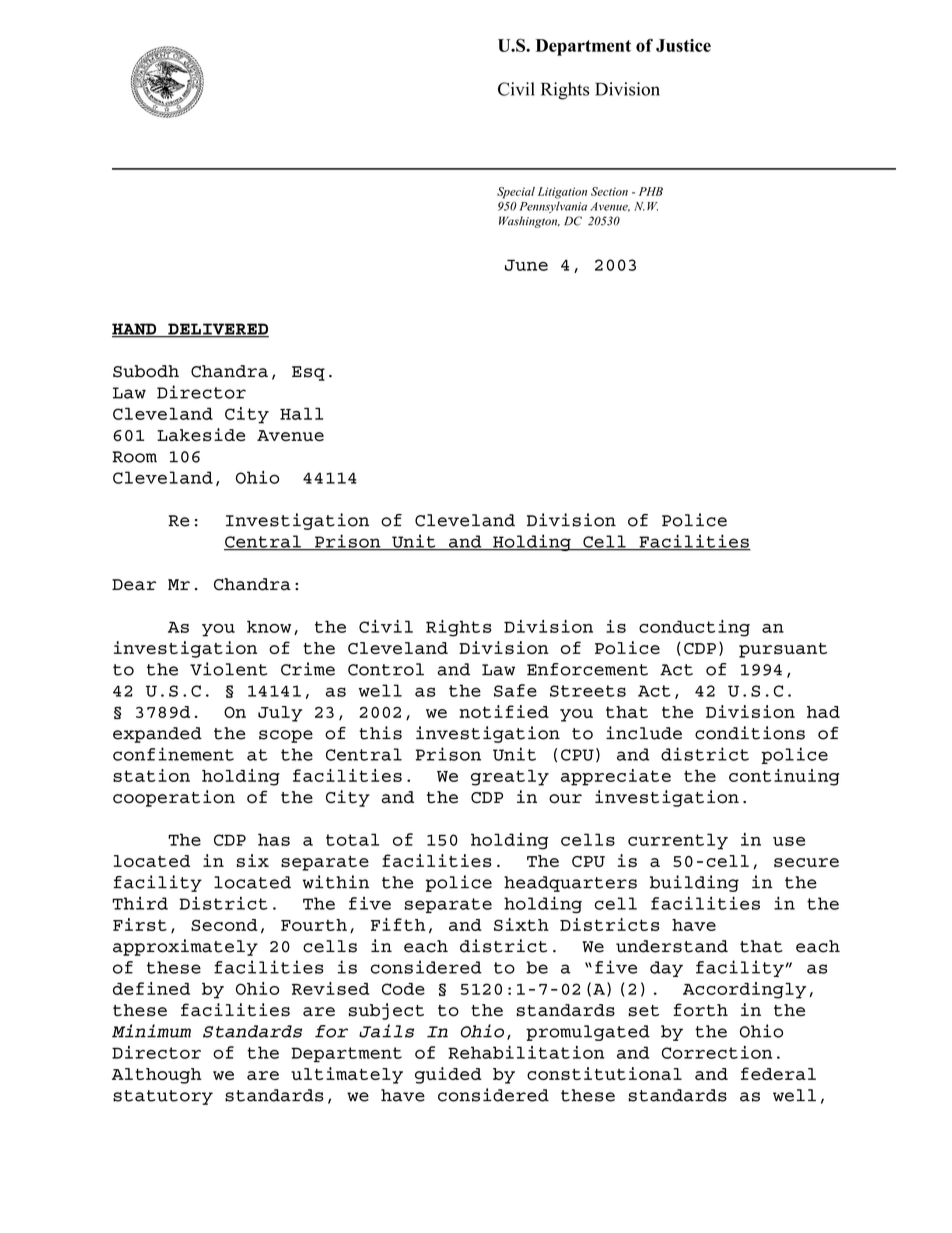 Image resolution: width=952 pixels, height=1233 pixels. Describe the element at coordinates (217, 330) in the image. I see `DELIVERED` at that location.
